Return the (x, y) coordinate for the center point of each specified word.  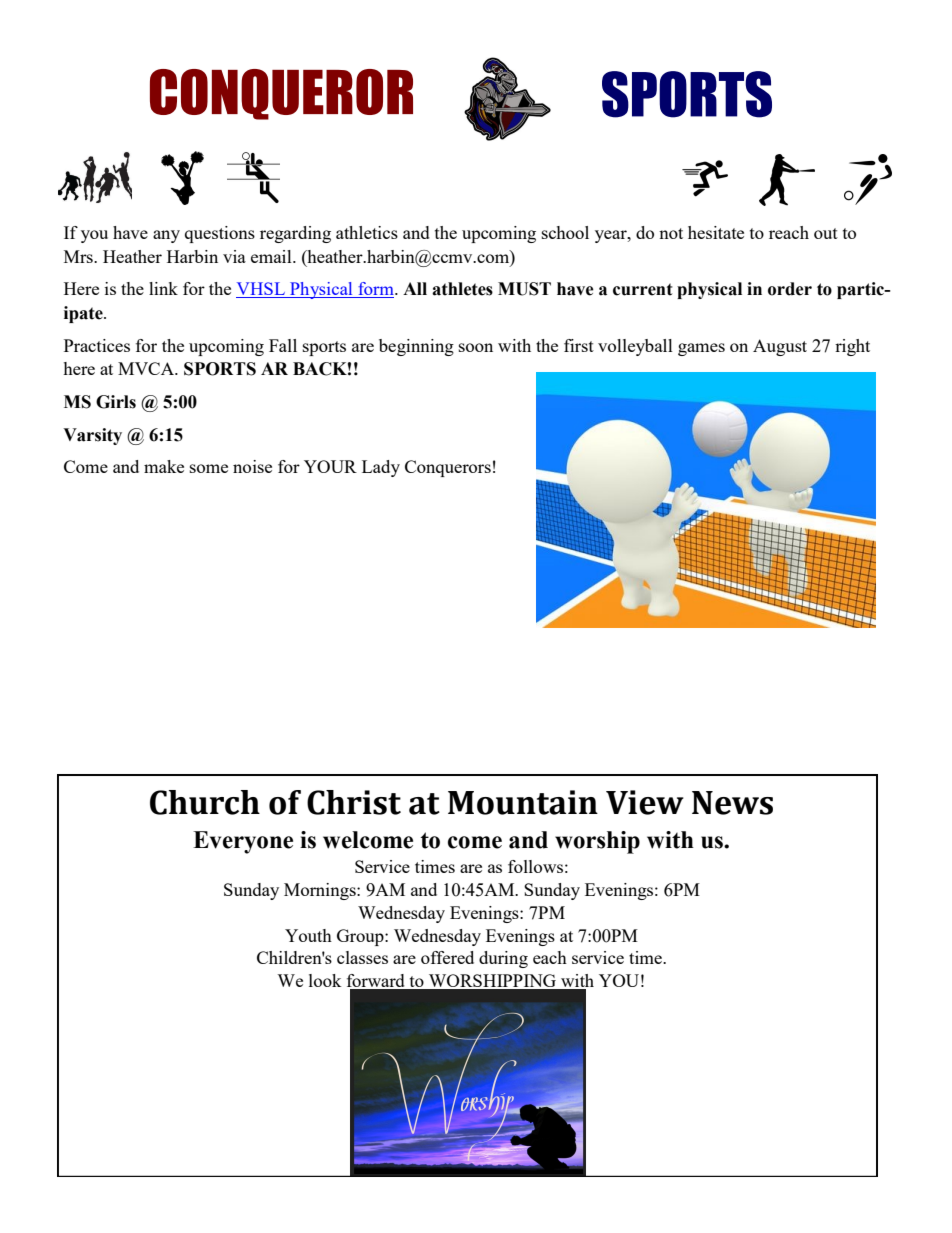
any (166, 236)
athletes (462, 289)
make (164, 466)
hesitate (716, 232)
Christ (354, 802)
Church (205, 802)
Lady (381, 468)
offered (447, 957)
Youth (308, 935)
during (503, 959)
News (732, 803)
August (780, 347)
